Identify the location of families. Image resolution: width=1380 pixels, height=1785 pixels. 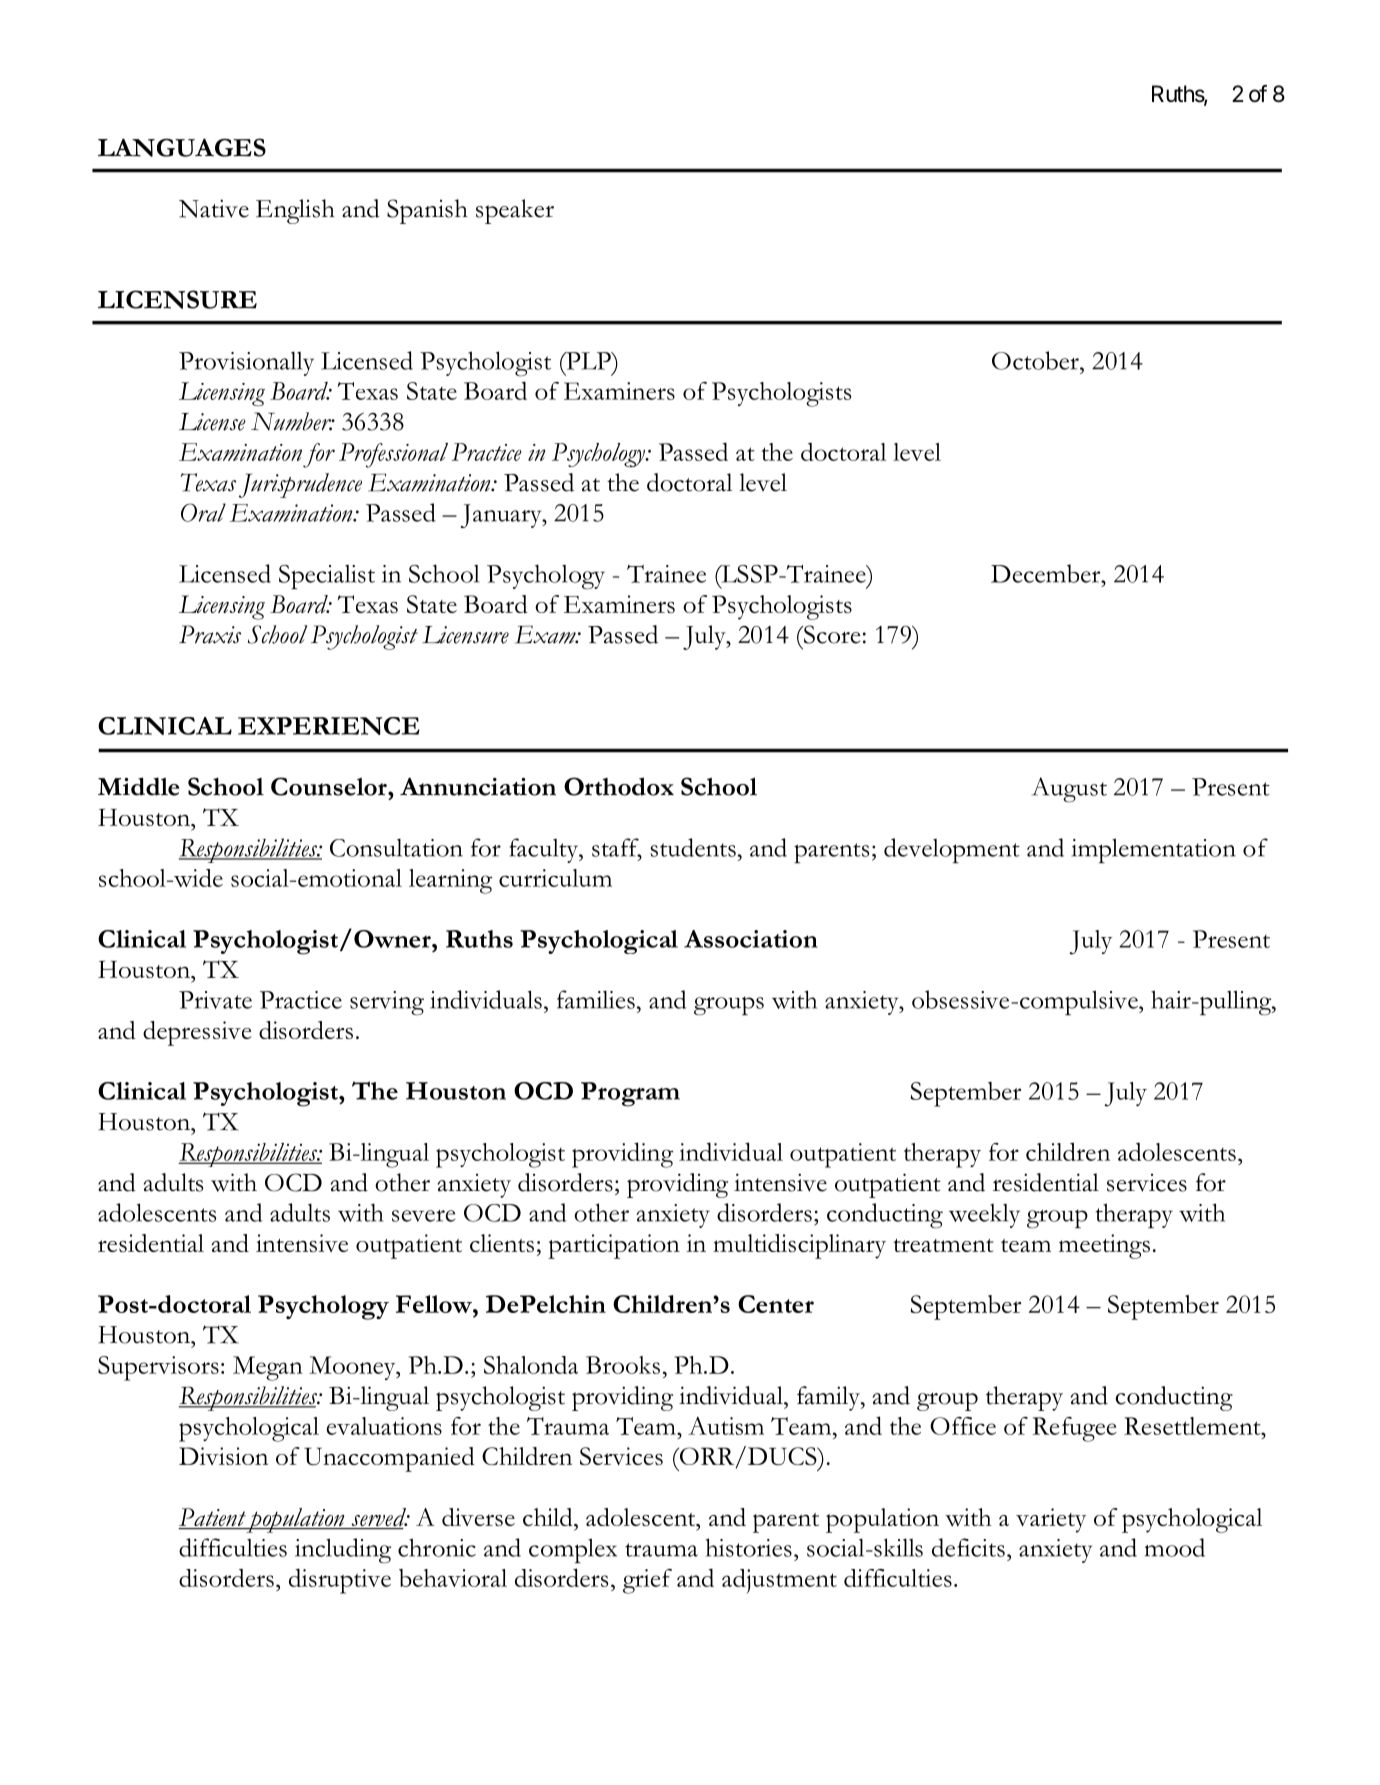
(596, 999).
